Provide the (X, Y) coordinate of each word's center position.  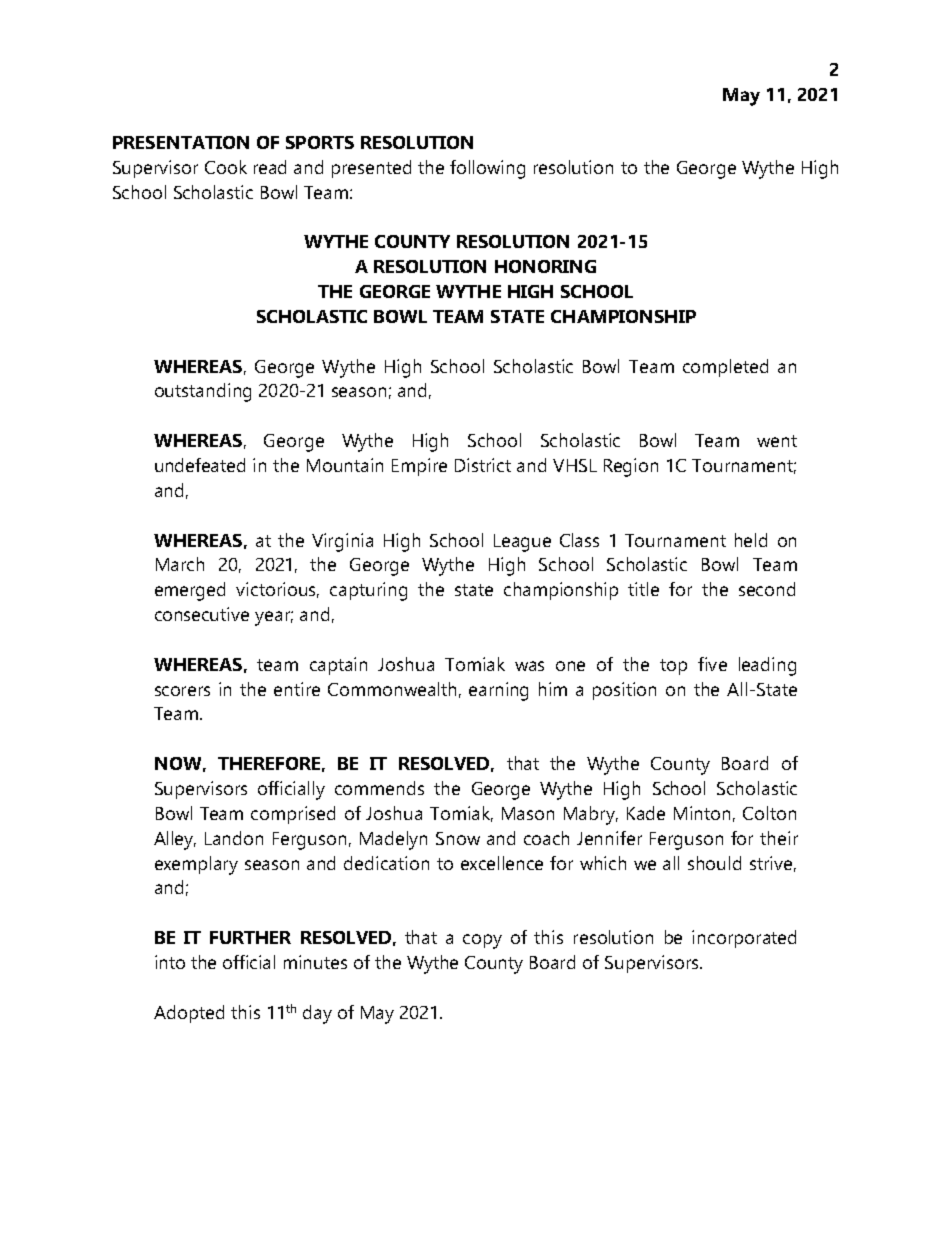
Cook (226, 167)
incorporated (744, 939)
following (487, 169)
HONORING (545, 266)
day (317, 1014)
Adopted (189, 1014)
